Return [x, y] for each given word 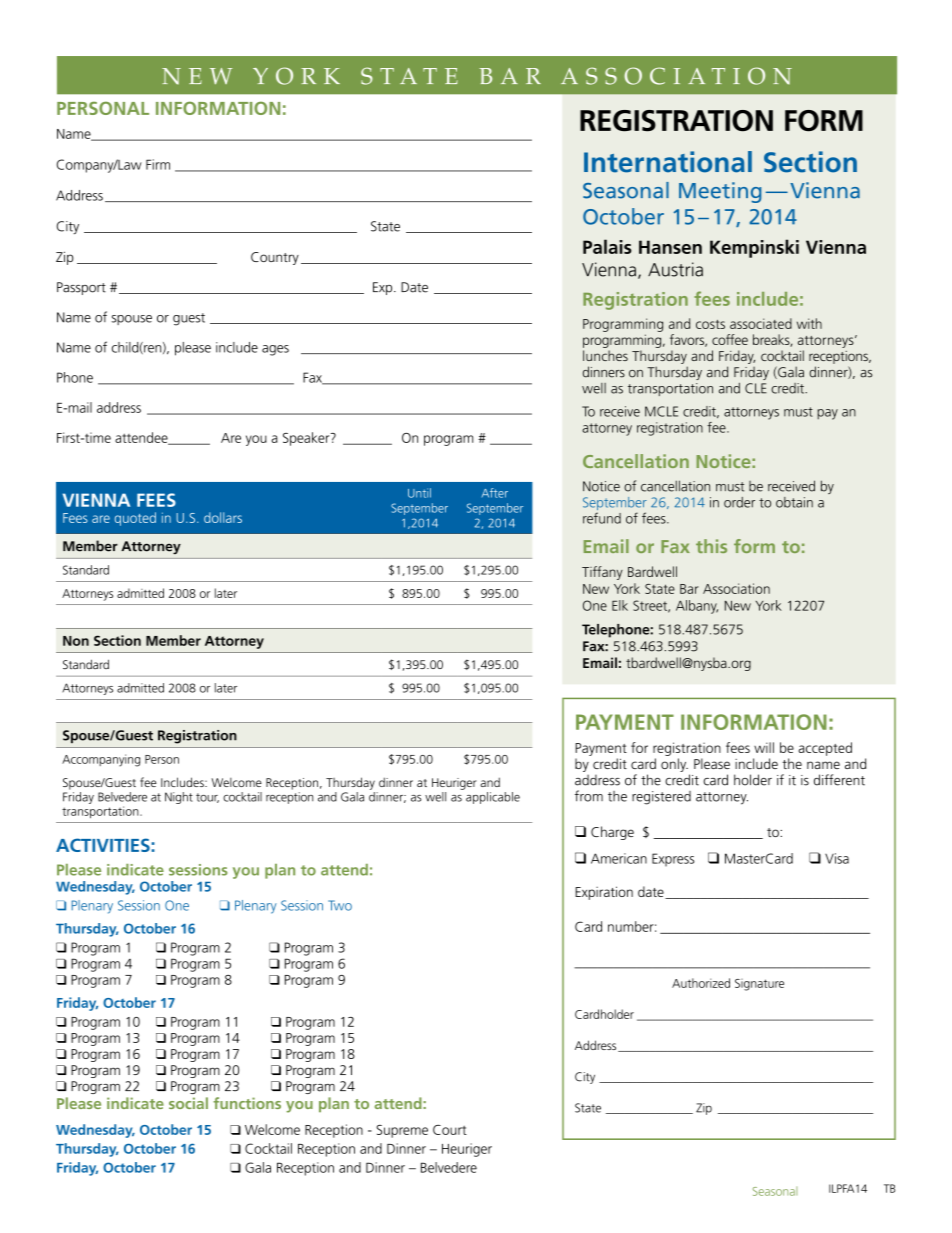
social [188, 1103]
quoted [135, 519]
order [739, 502]
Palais [607, 246]
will [764, 747]
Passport [81, 288]
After [495, 493]
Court [450, 1130]
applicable [493, 798]
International [668, 162]
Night [179, 798]
